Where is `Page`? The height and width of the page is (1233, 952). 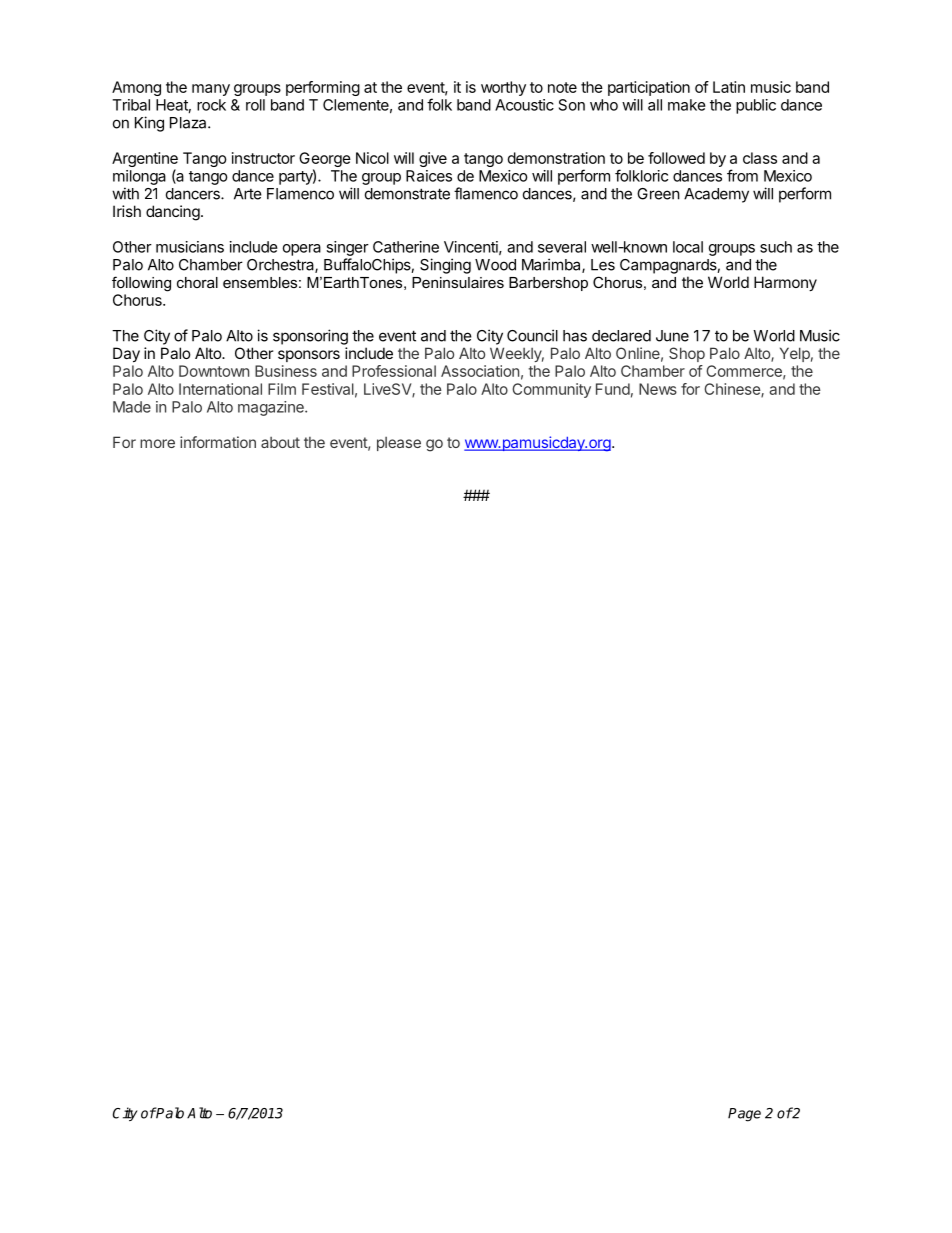 Page is located at coordinates (744, 1115).
